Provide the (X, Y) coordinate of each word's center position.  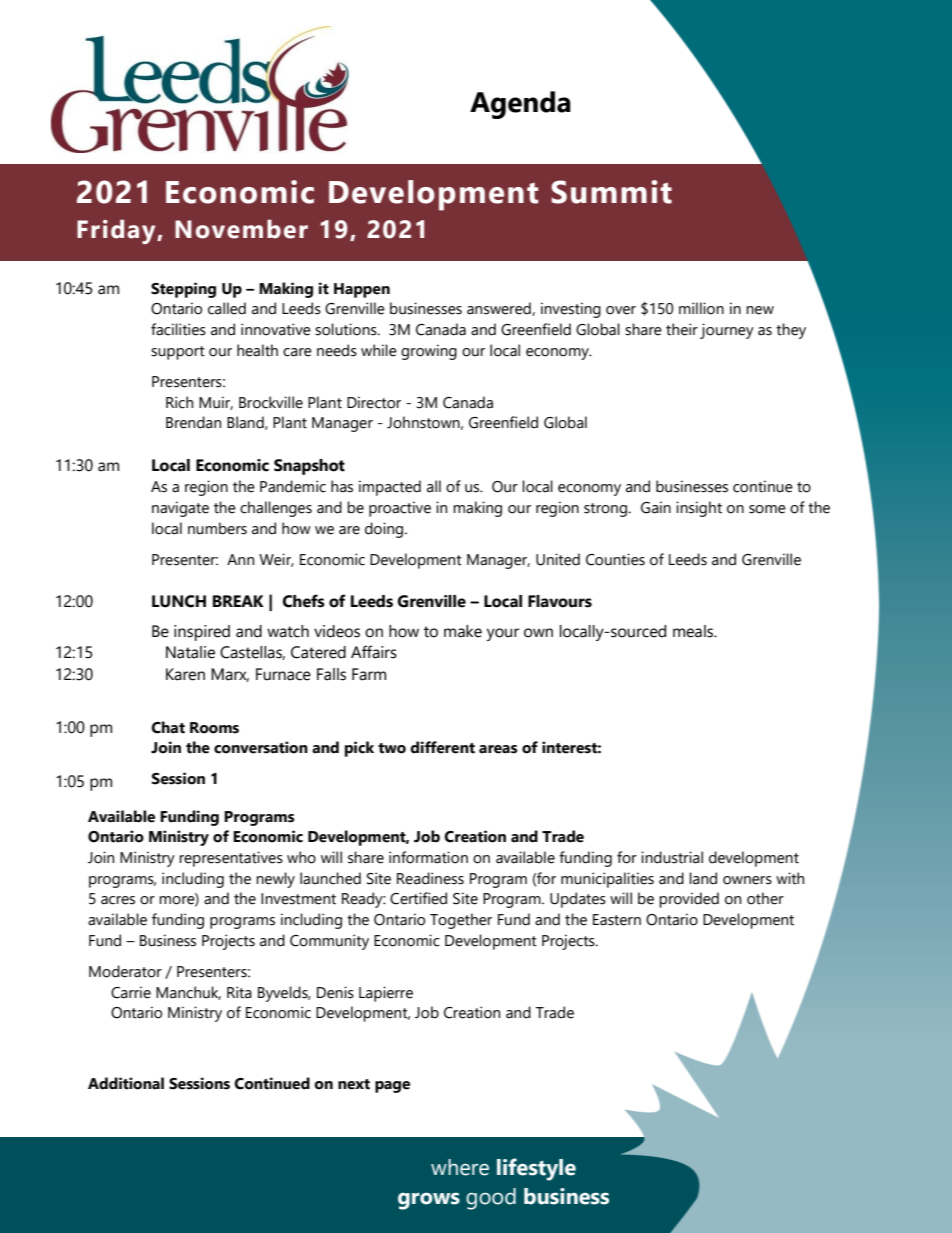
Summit (611, 192)
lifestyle (536, 1169)
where (460, 1167)
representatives (231, 859)
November (241, 229)
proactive (400, 509)
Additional (126, 1083)
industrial (672, 857)
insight (699, 509)
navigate (180, 509)
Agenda (520, 105)
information (428, 857)
